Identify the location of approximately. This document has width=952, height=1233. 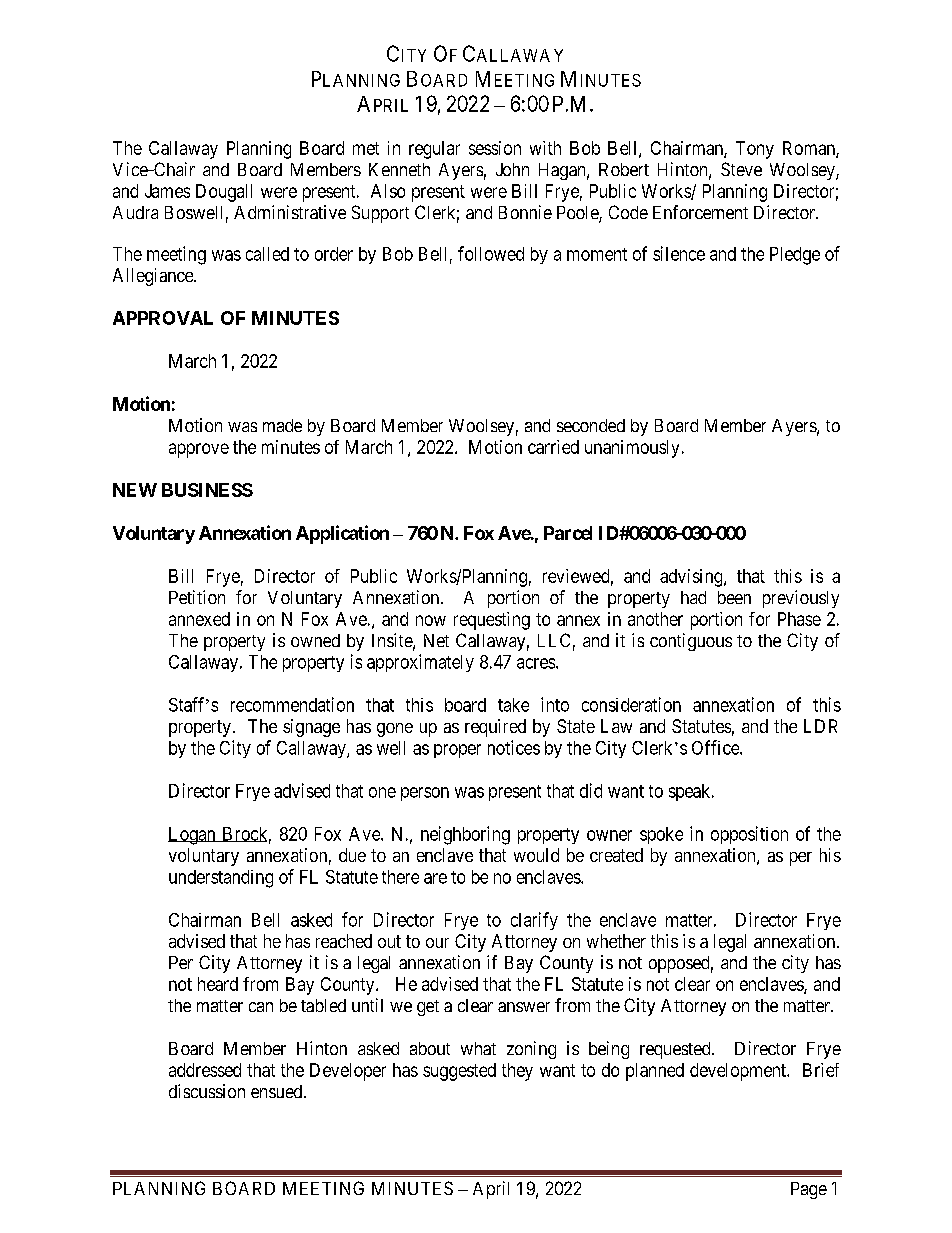
(420, 663).
